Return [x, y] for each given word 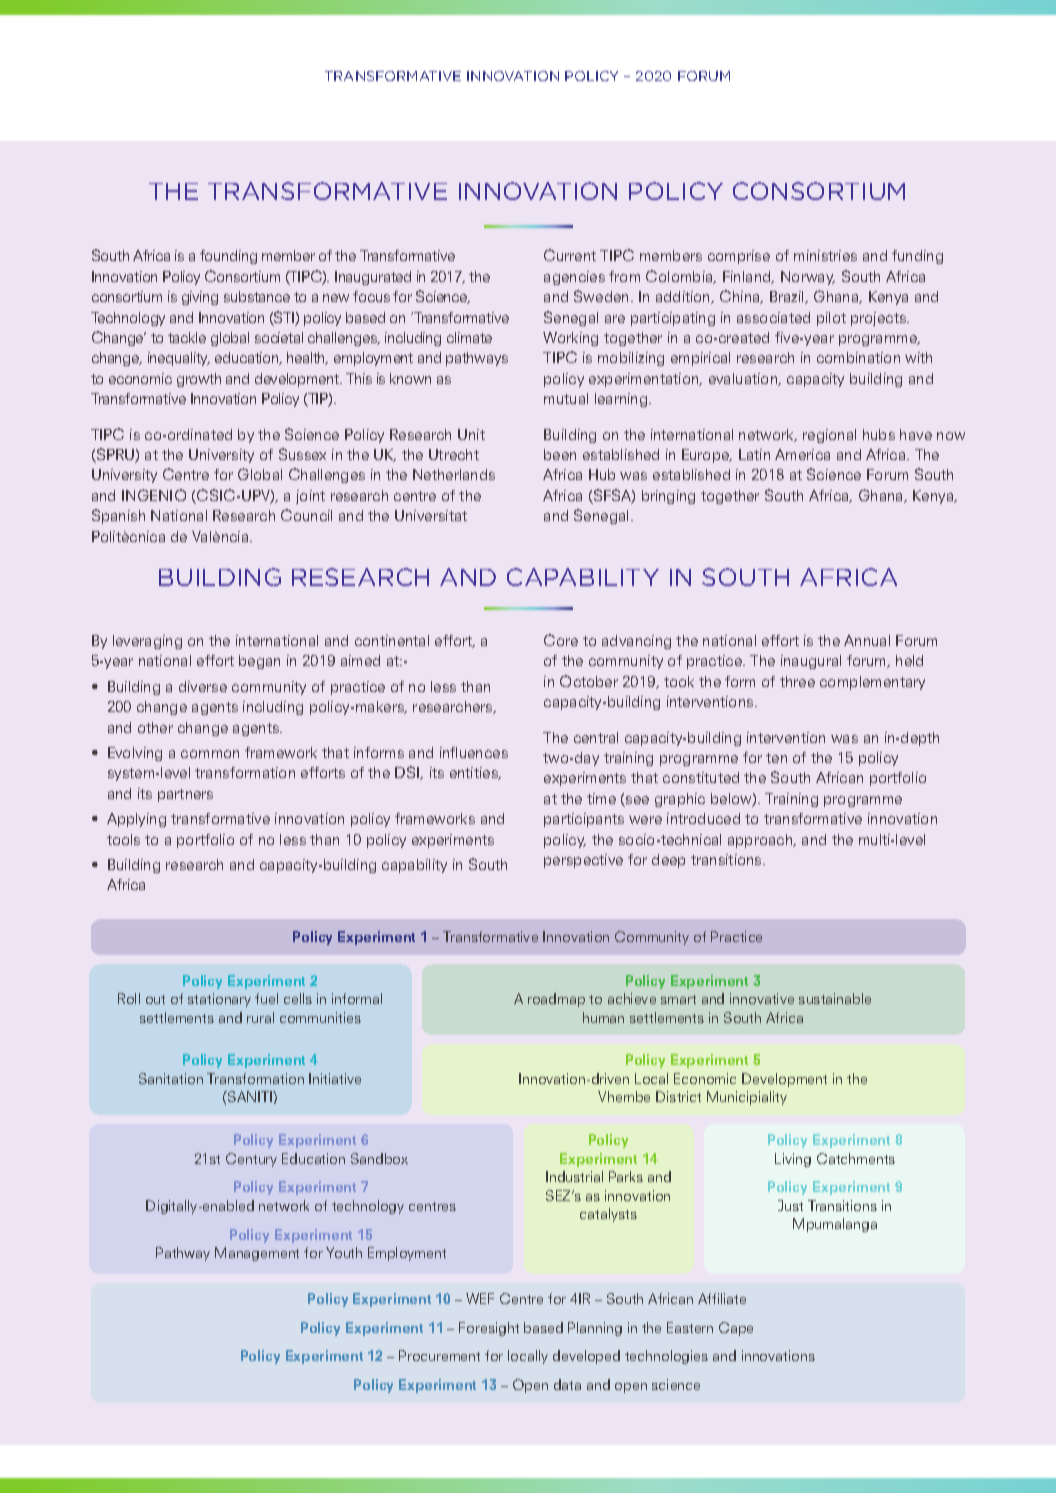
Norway [808, 278]
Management [257, 1254]
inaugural [811, 662]
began [259, 662]
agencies [574, 278]
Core [561, 640]
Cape [736, 1329]
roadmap [556, 1000]
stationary [219, 1000]
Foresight [489, 1329]
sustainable [835, 998]
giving [200, 298]
